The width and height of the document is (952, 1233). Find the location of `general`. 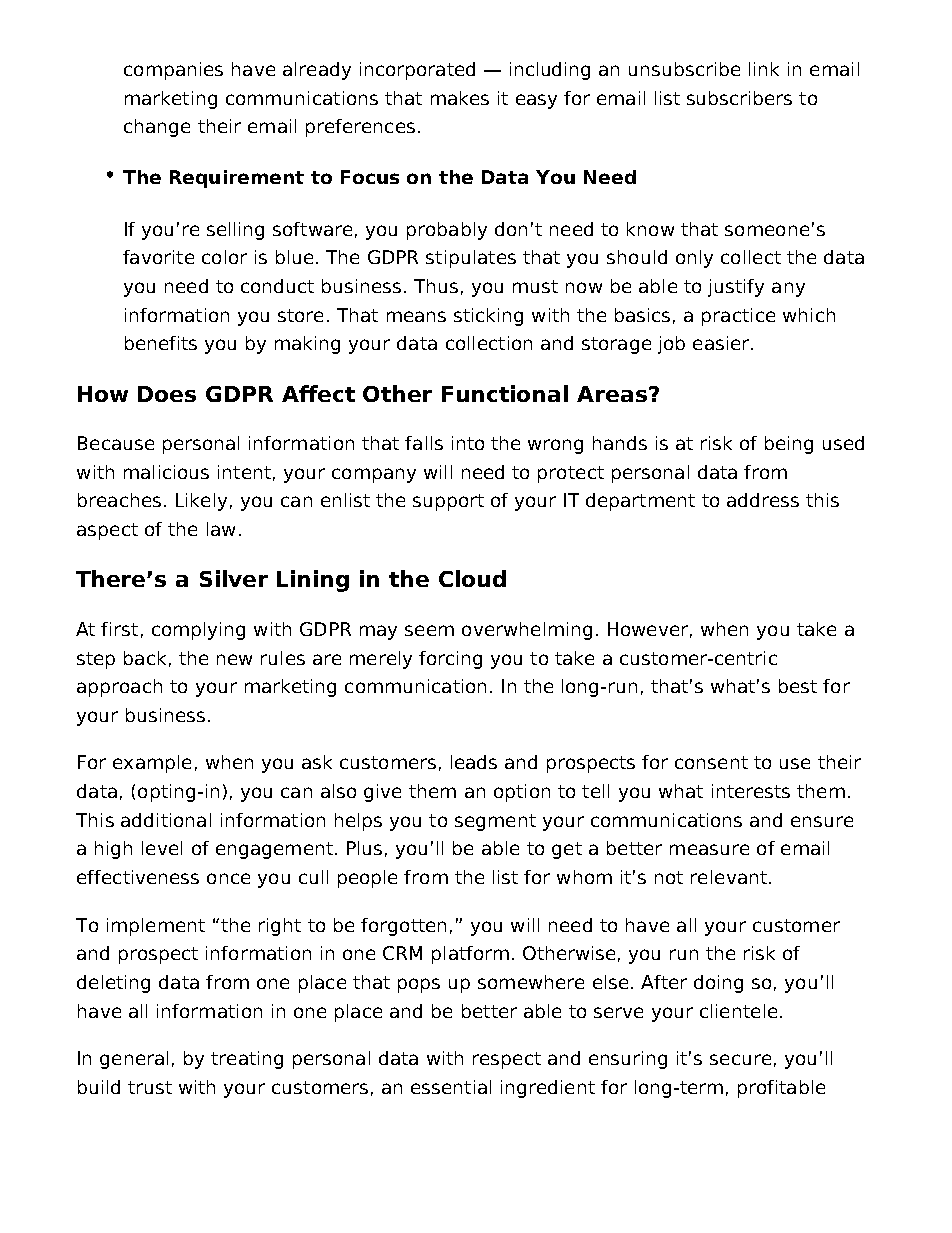

general is located at coordinates (134, 1060).
